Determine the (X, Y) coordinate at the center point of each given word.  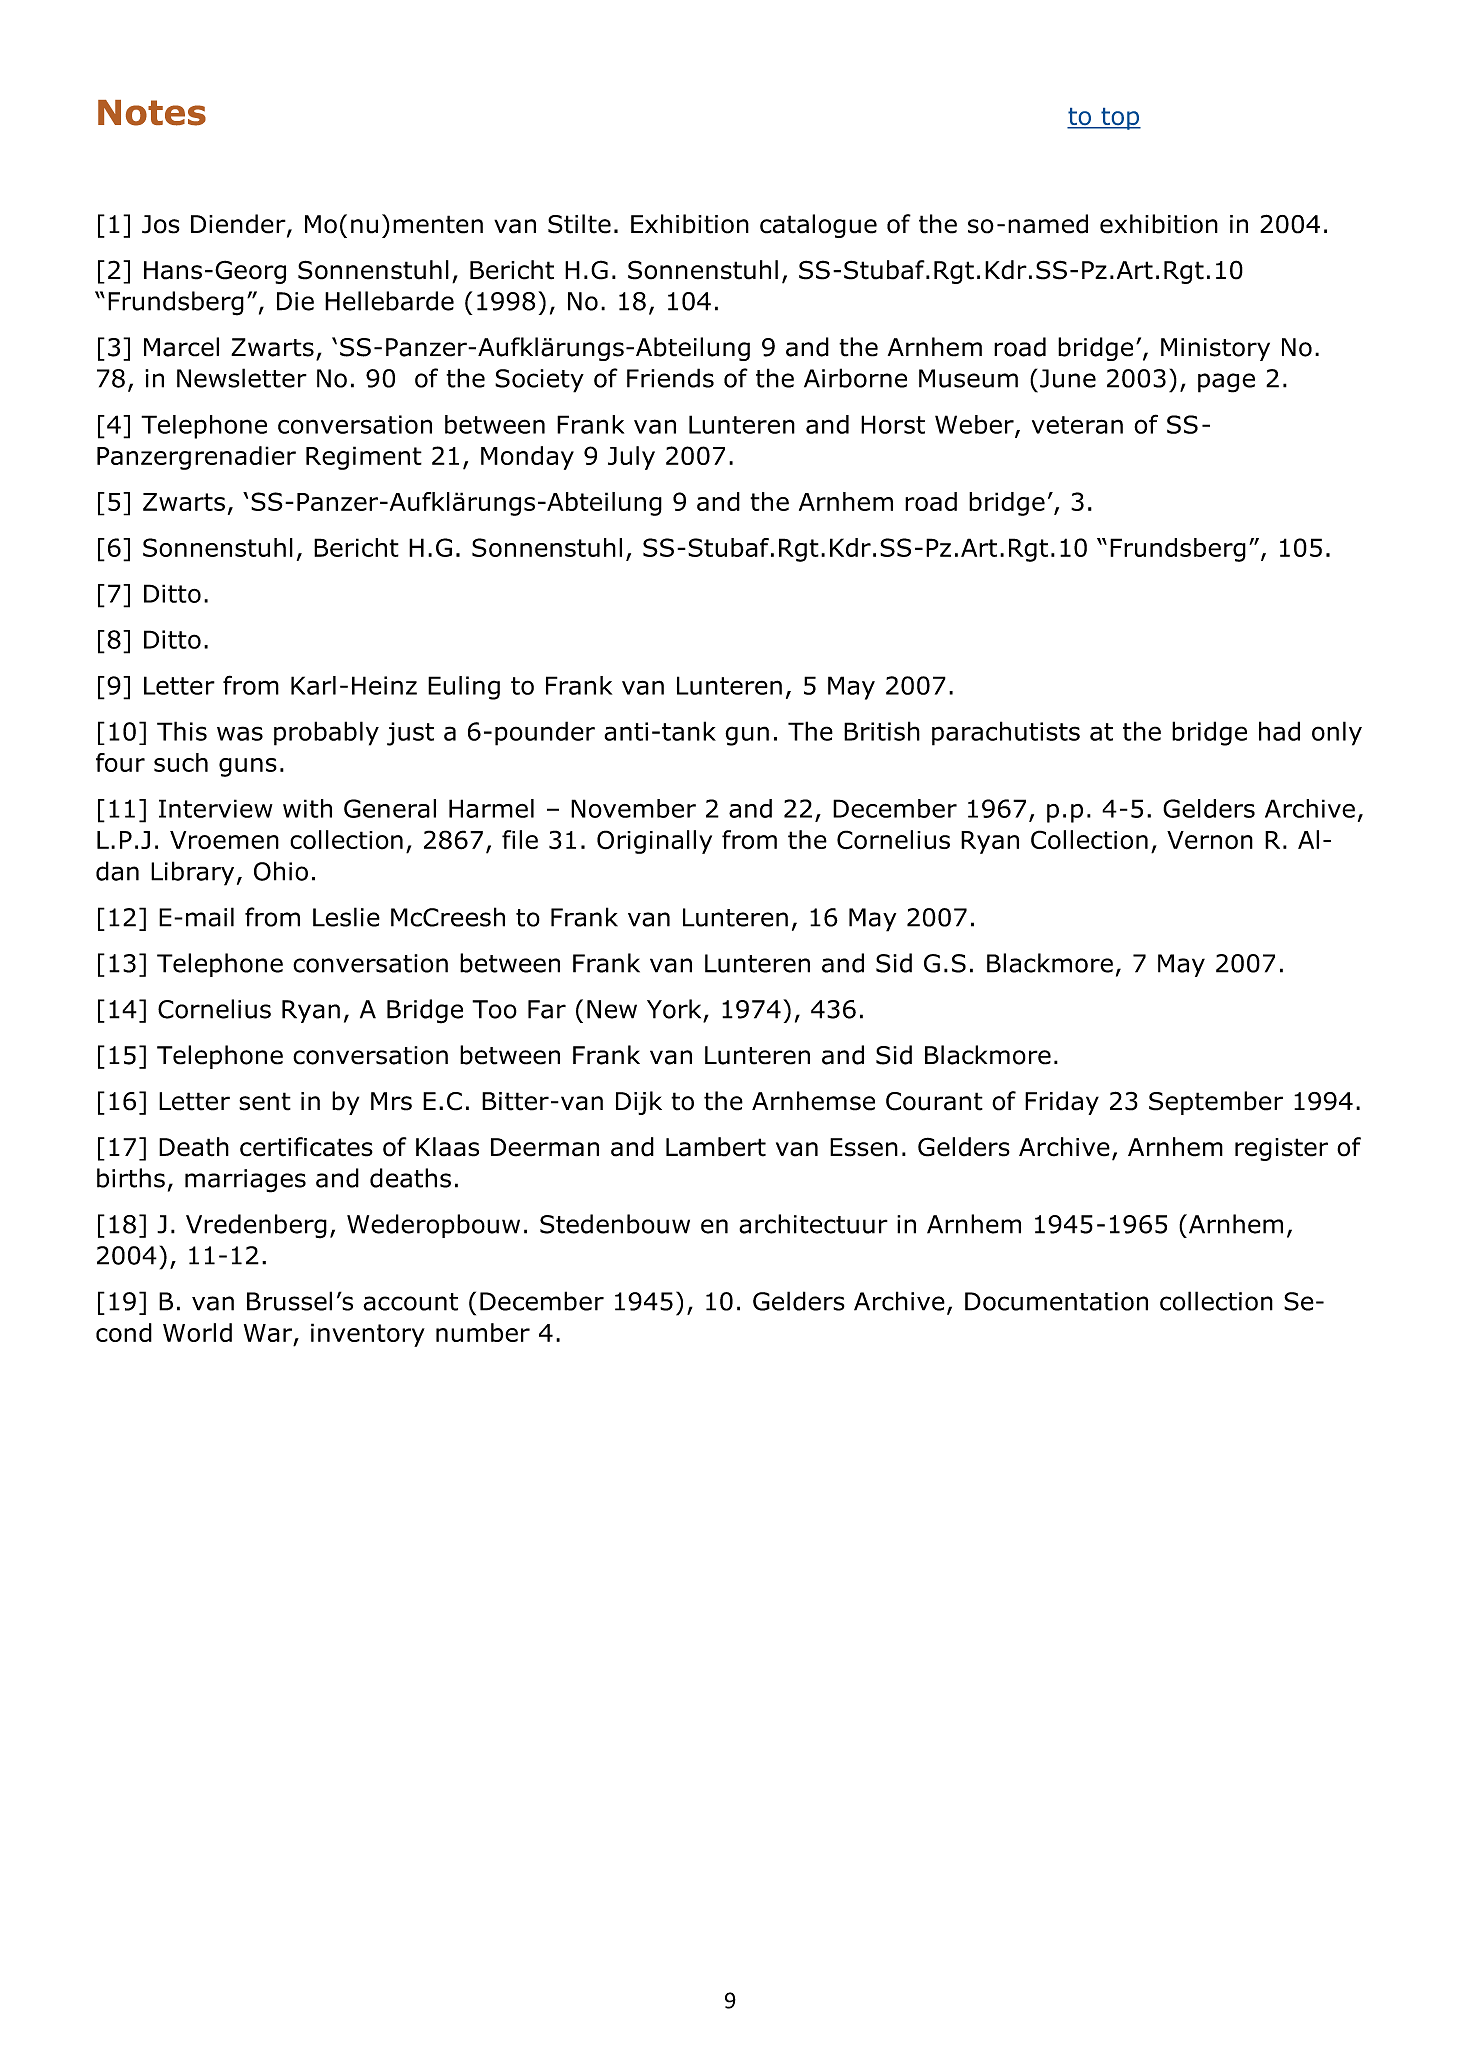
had (1279, 731)
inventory (368, 1335)
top (1120, 119)
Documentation (1056, 1301)
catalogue (818, 226)
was (240, 733)
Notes (152, 113)
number (483, 1332)
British (882, 731)
